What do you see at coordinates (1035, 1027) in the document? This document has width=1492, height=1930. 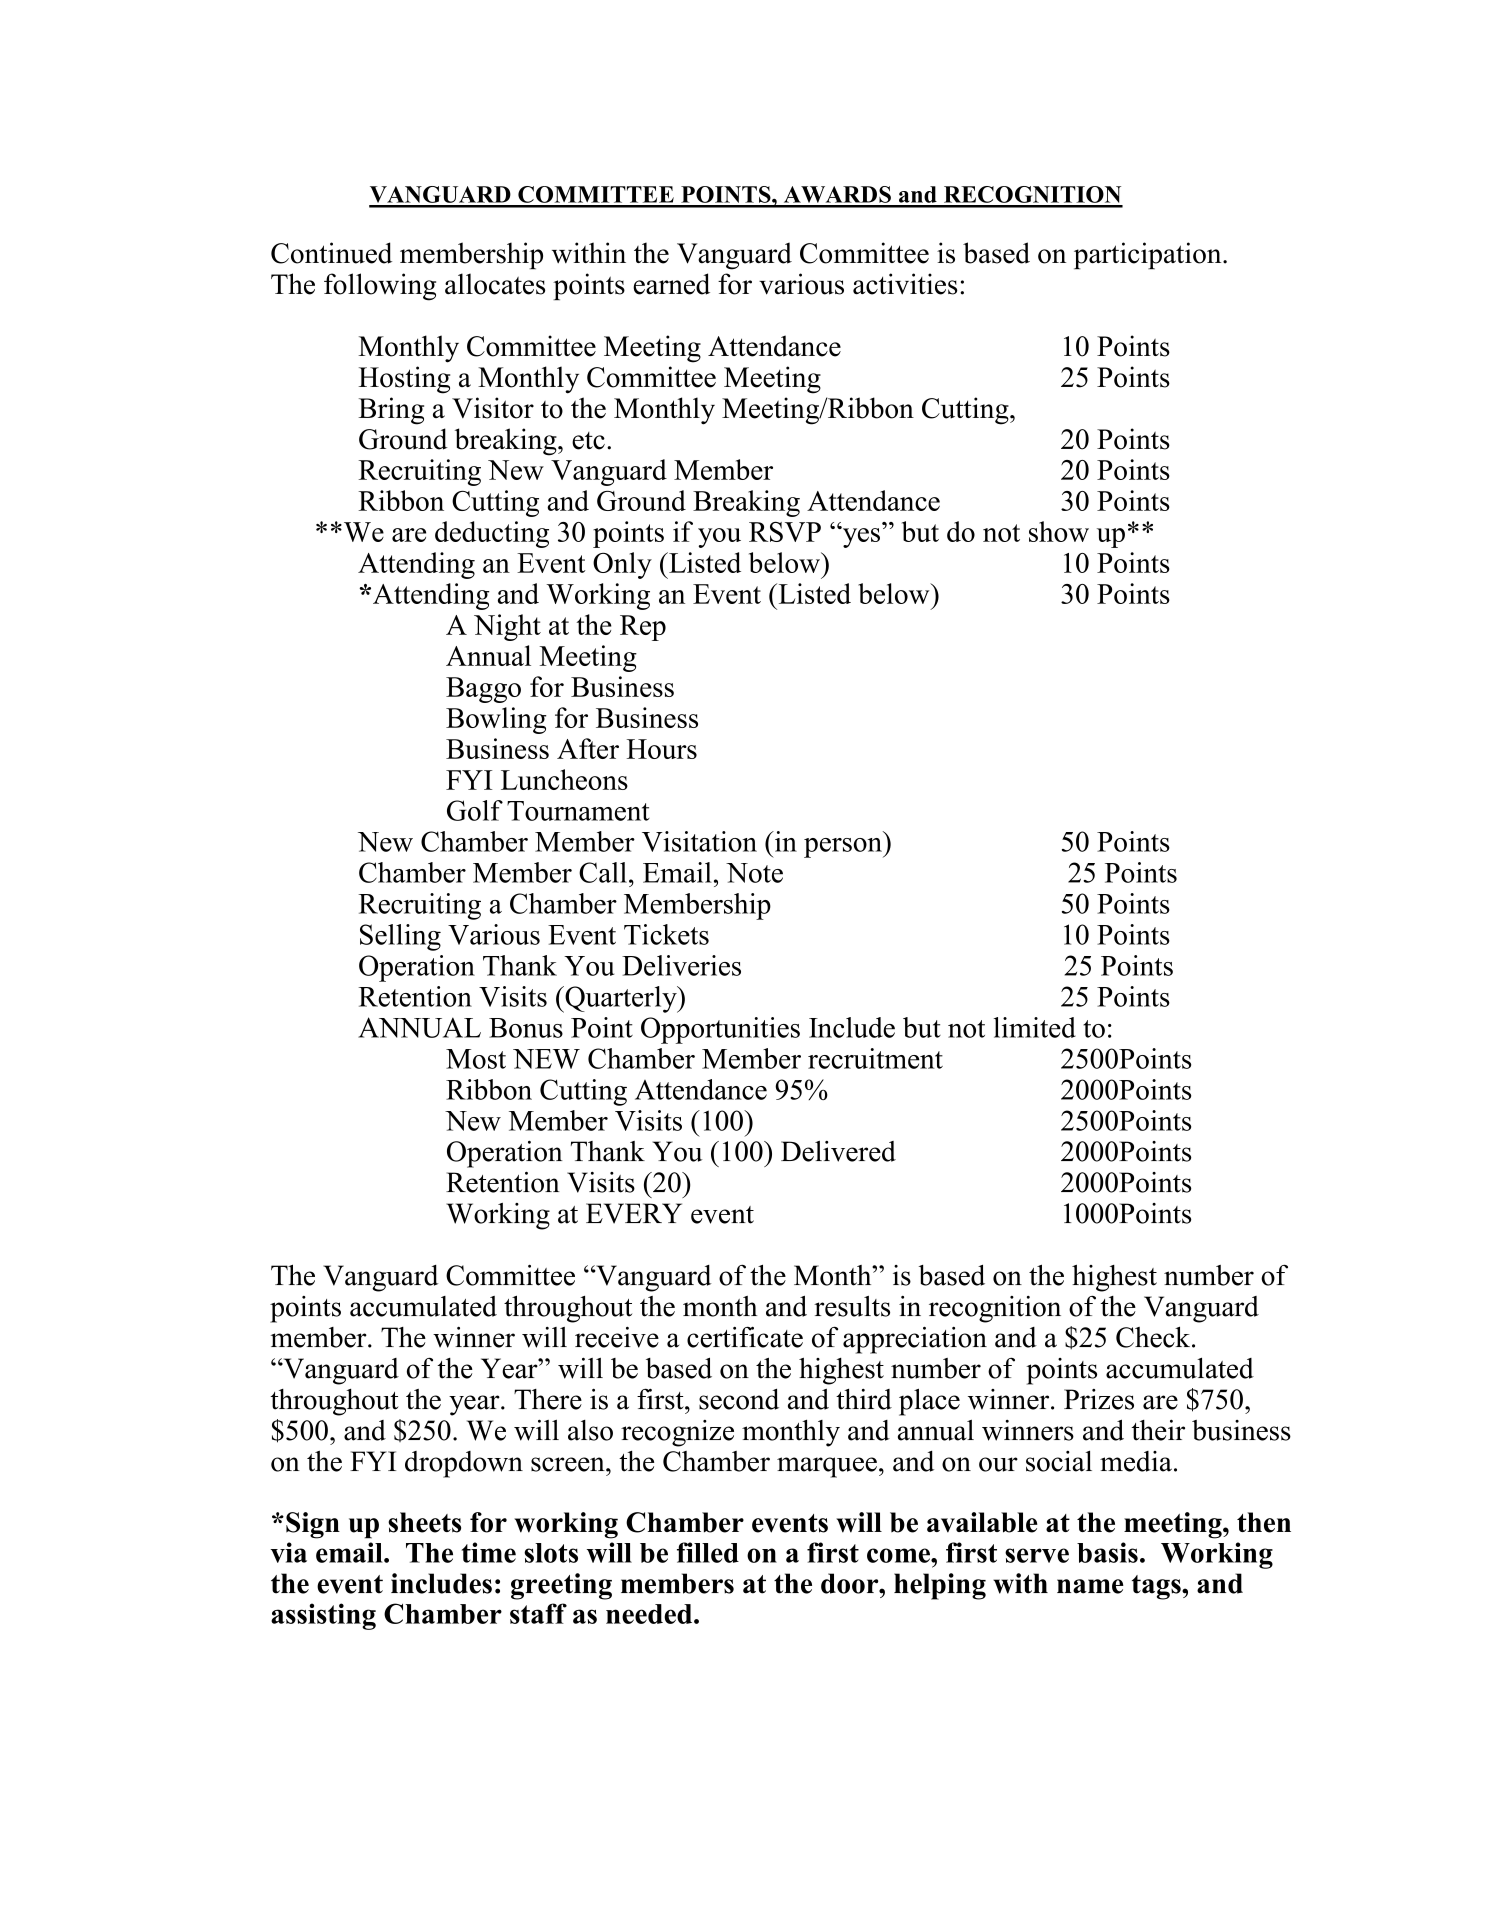 I see `limited` at bounding box center [1035, 1027].
